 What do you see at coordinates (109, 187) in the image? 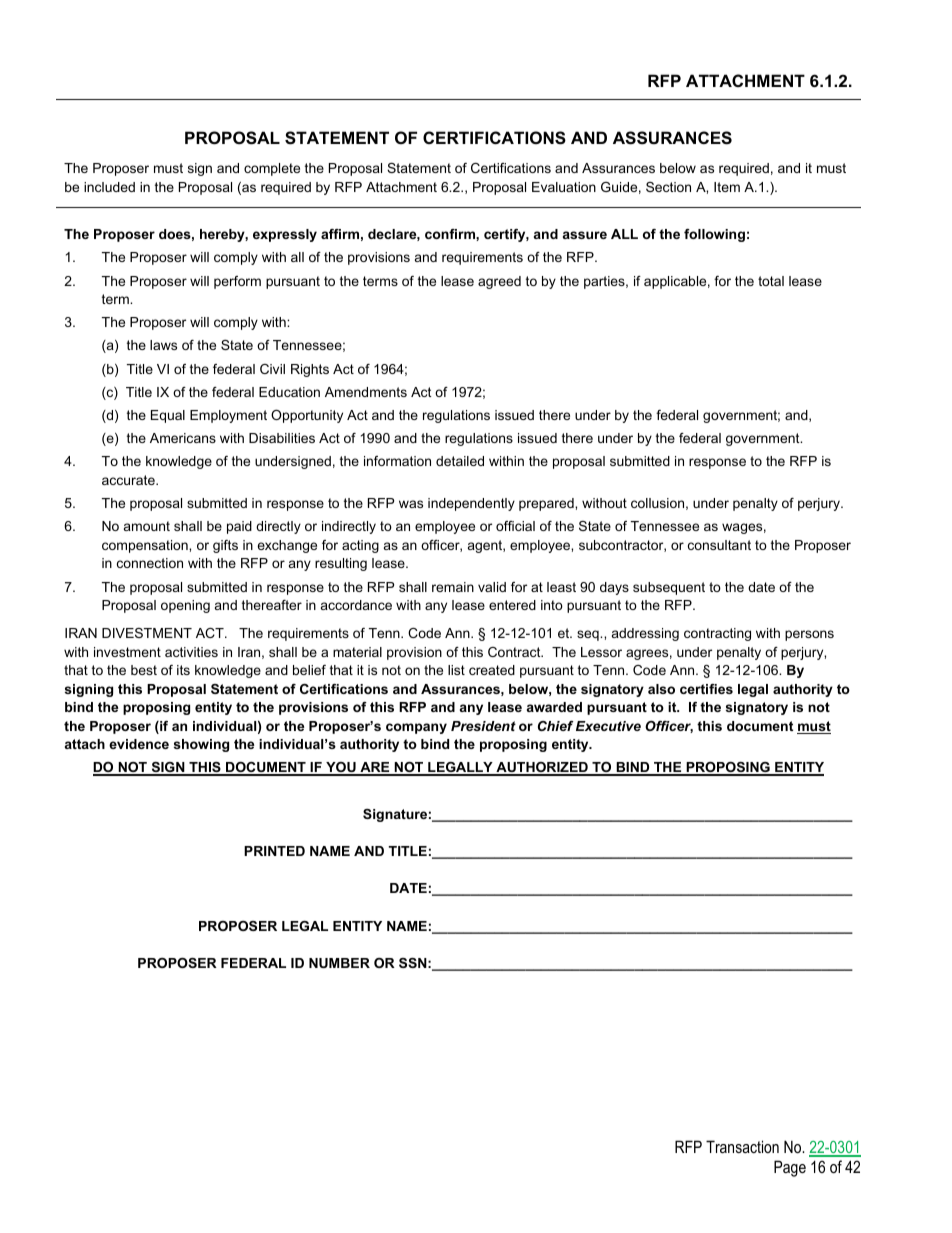
I see `included` at bounding box center [109, 187].
